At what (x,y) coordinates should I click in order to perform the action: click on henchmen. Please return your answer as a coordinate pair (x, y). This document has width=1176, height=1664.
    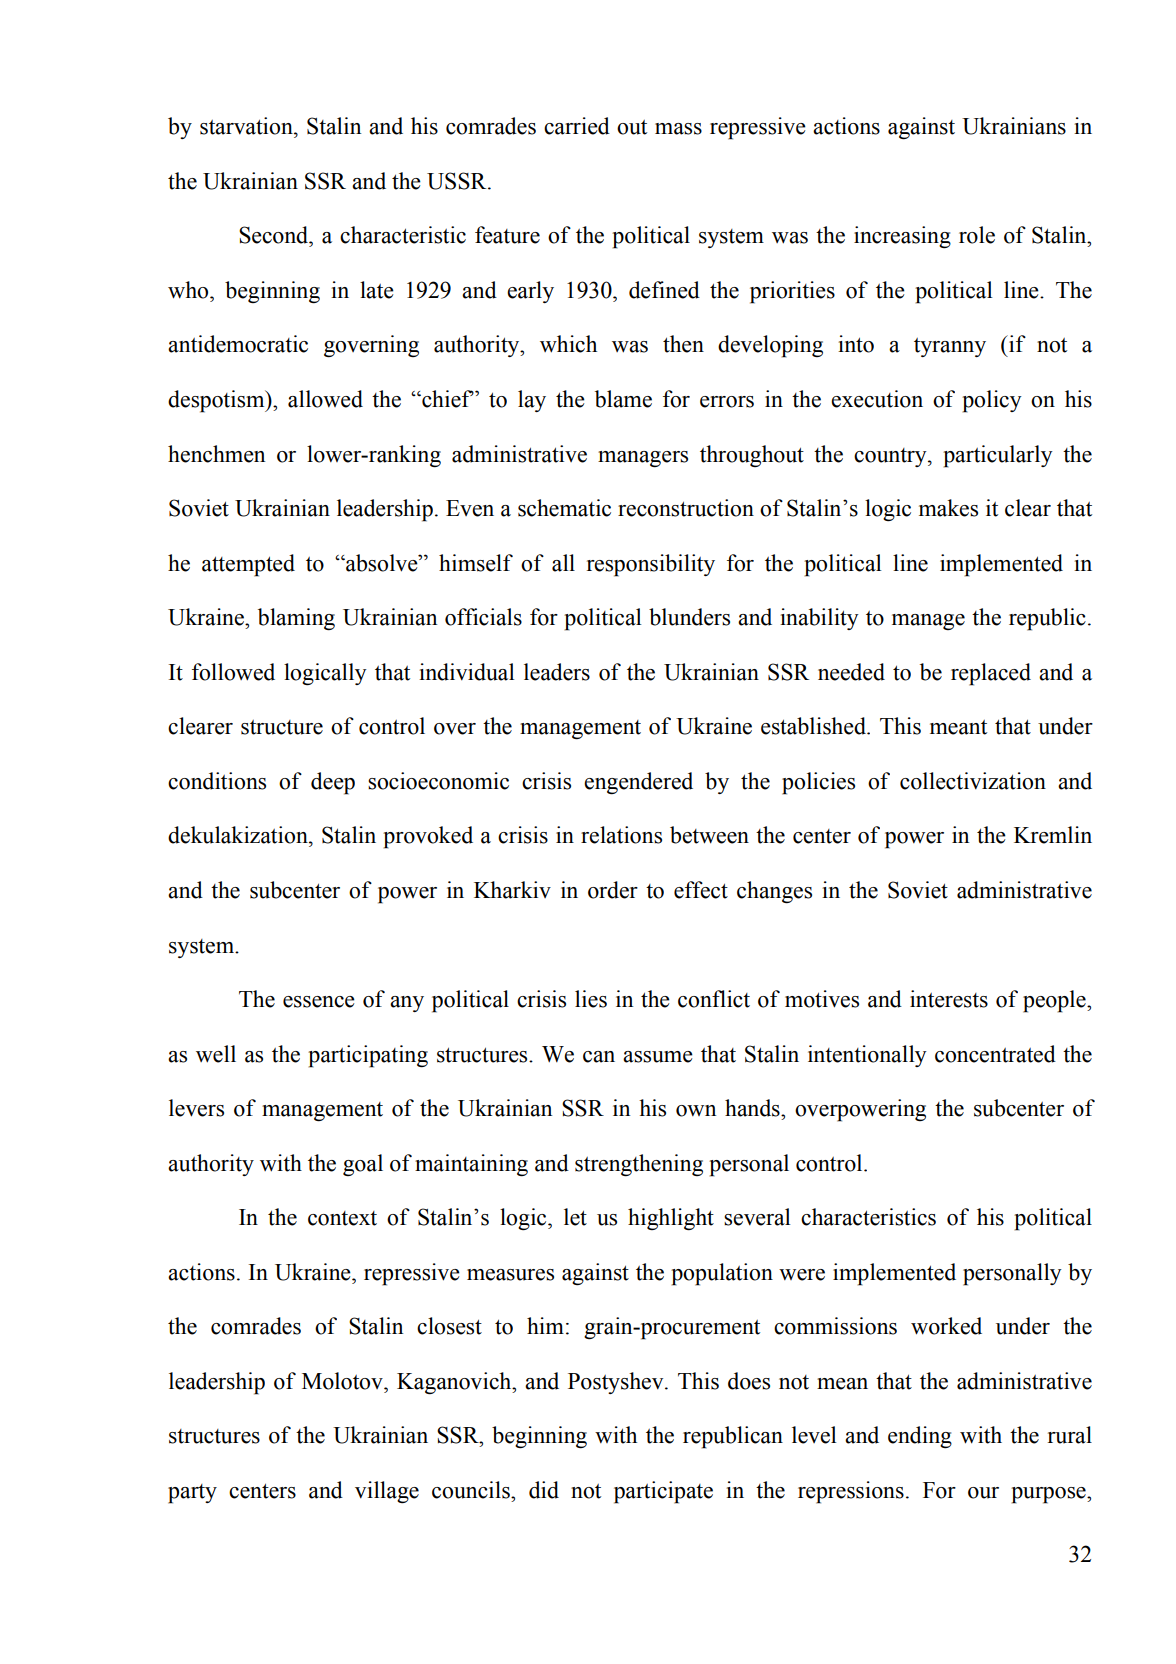
    Looking at the image, I should click on (216, 454).
